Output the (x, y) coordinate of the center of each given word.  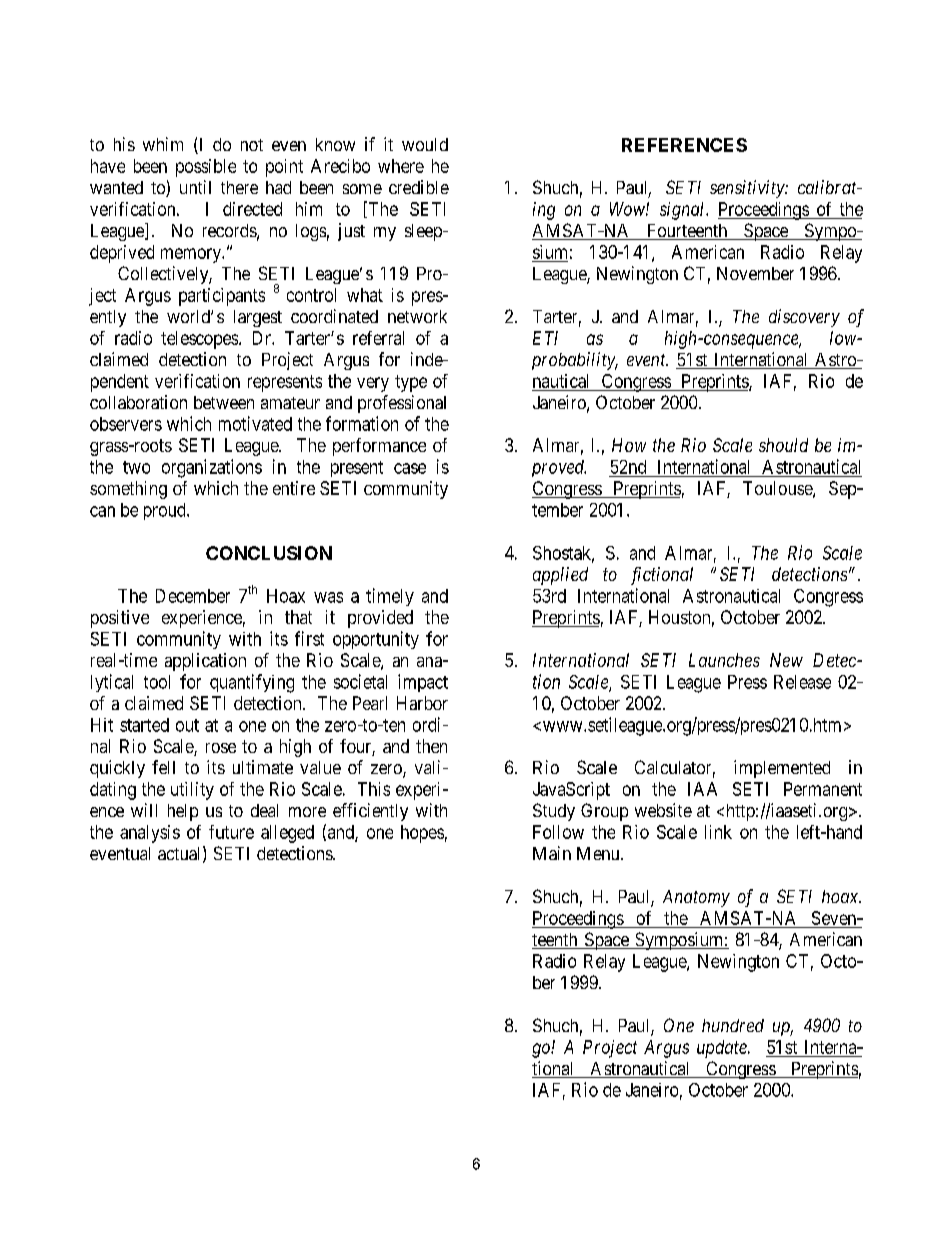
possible (206, 168)
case (410, 468)
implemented (782, 769)
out (187, 725)
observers (126, 424)
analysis (150, 834)
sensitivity (748, 189)
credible (419, 187)
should (783, 445)
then (431, 746)
